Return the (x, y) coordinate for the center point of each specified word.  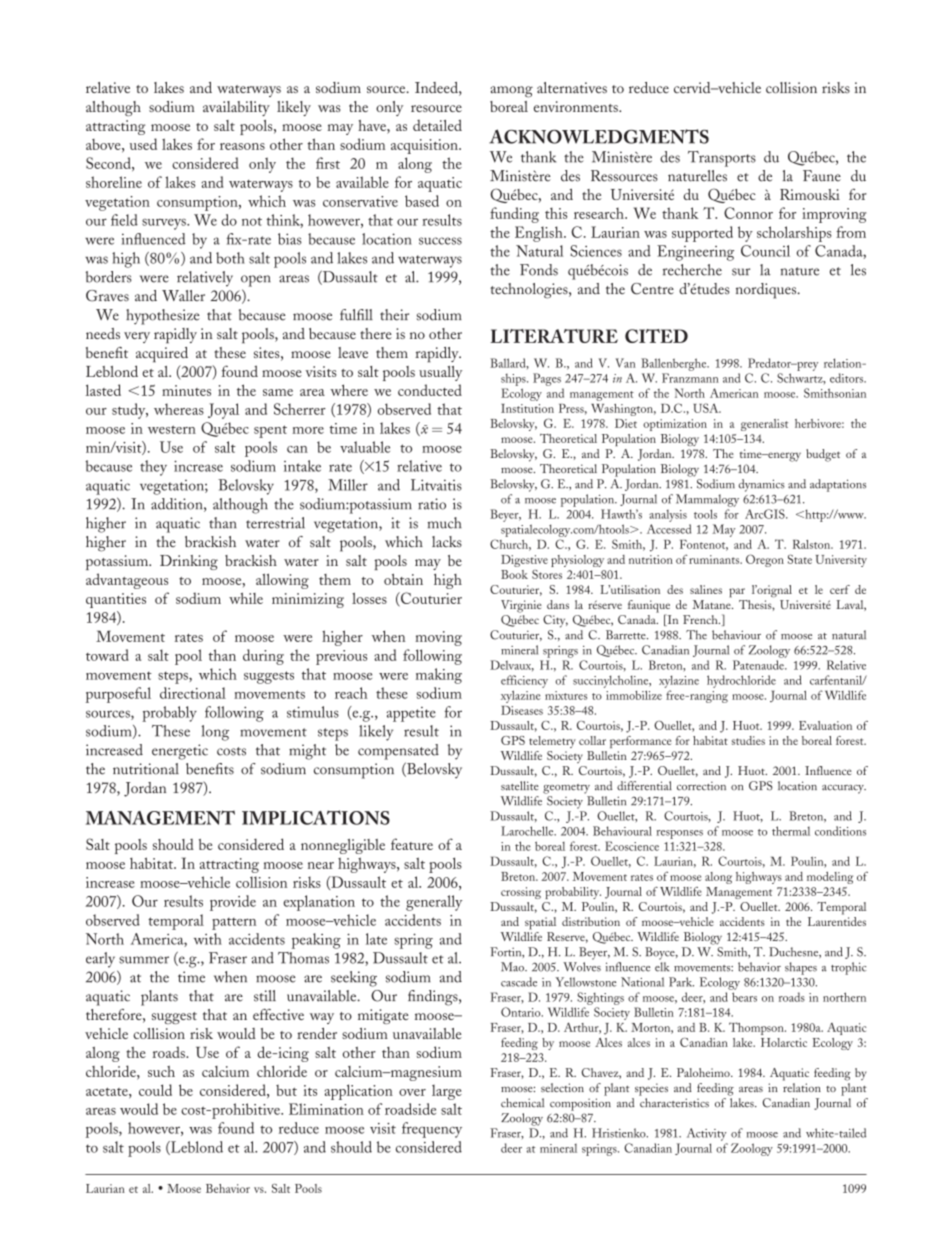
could (155, 1090)
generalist (764, 425)
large (447, 1092)
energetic (180, 752)
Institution (527, 408)
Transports (722, 159)
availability (236, 108)
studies (748, 740)
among (511, 92)
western (172, 429)
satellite (520, 786)
